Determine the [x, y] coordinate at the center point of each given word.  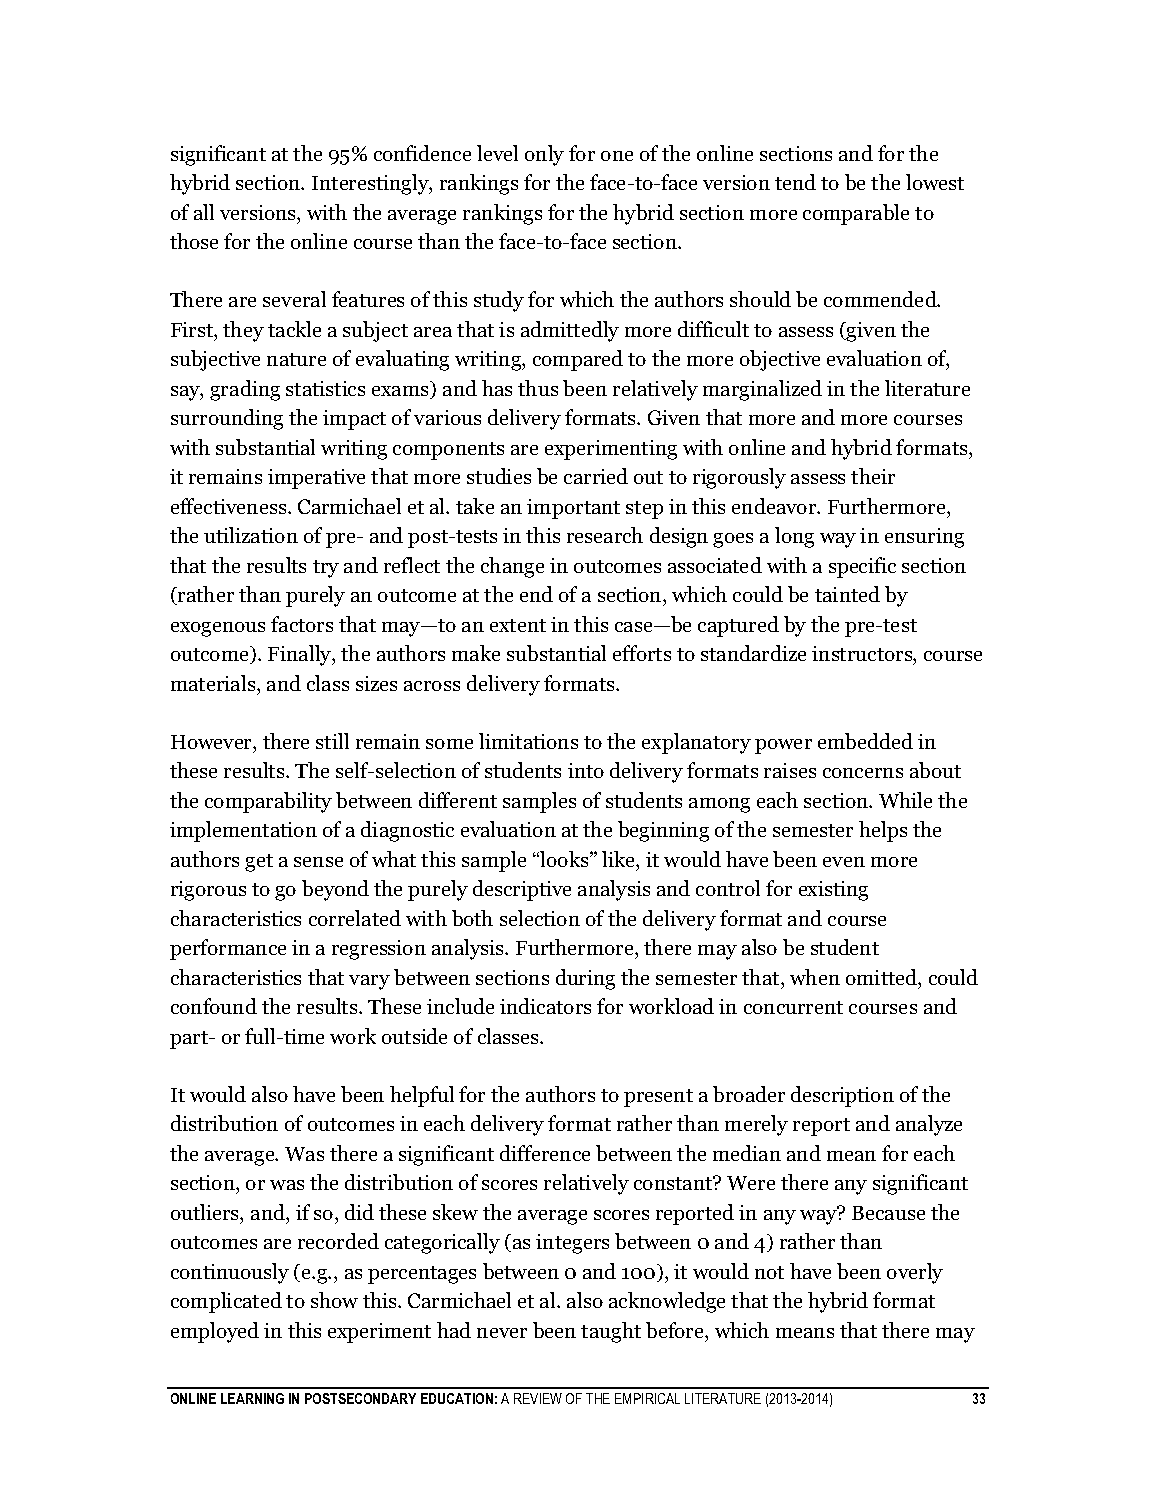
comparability [268, 802]
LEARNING [252, 1398]
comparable [856, 214]
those [194, 241]
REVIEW [538, 1398]
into [586, 770]
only [544, 155]
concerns [863, 773]
